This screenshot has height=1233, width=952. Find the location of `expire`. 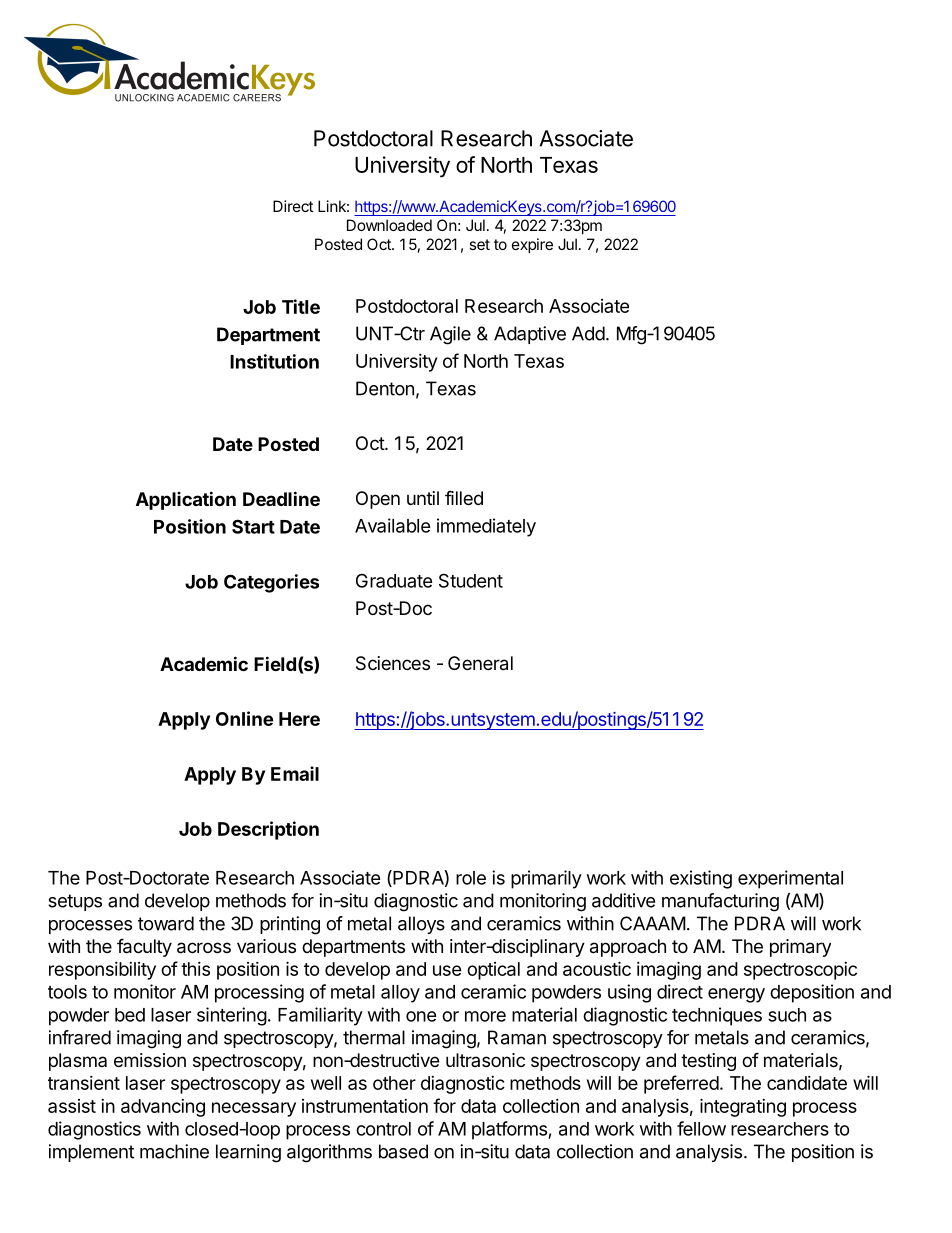

expire is located at coordinates (532, 245).
